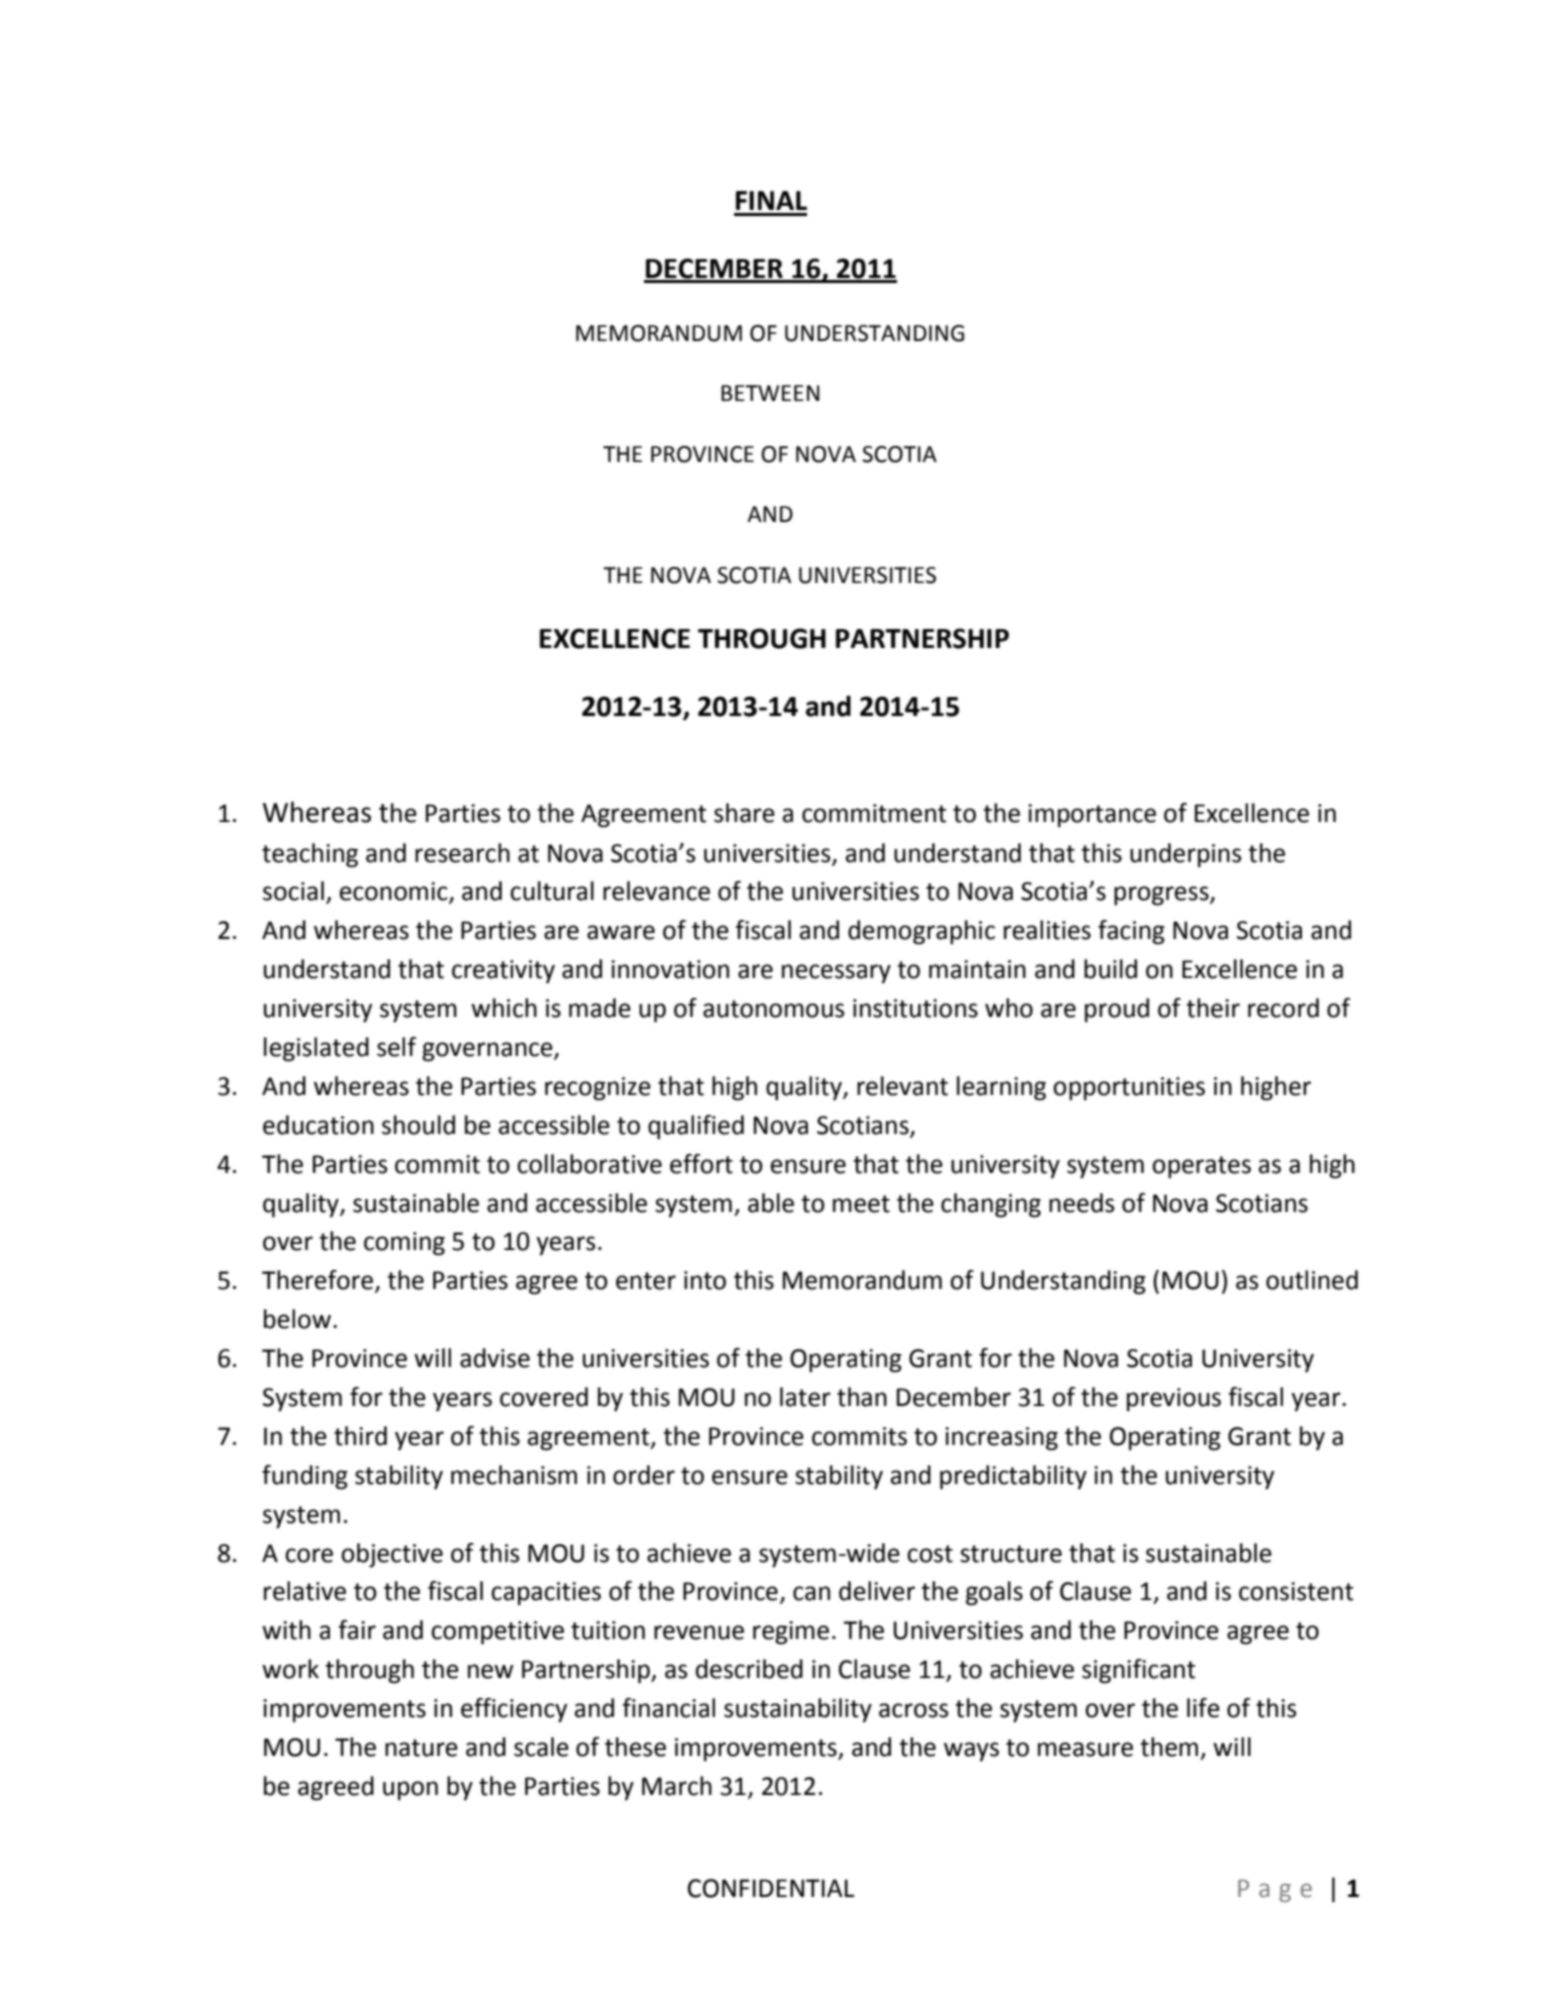 This image has width=1541, height=1994. Describe the element at coordinates (701, 1164) in the image. I see `effort` at that location.
